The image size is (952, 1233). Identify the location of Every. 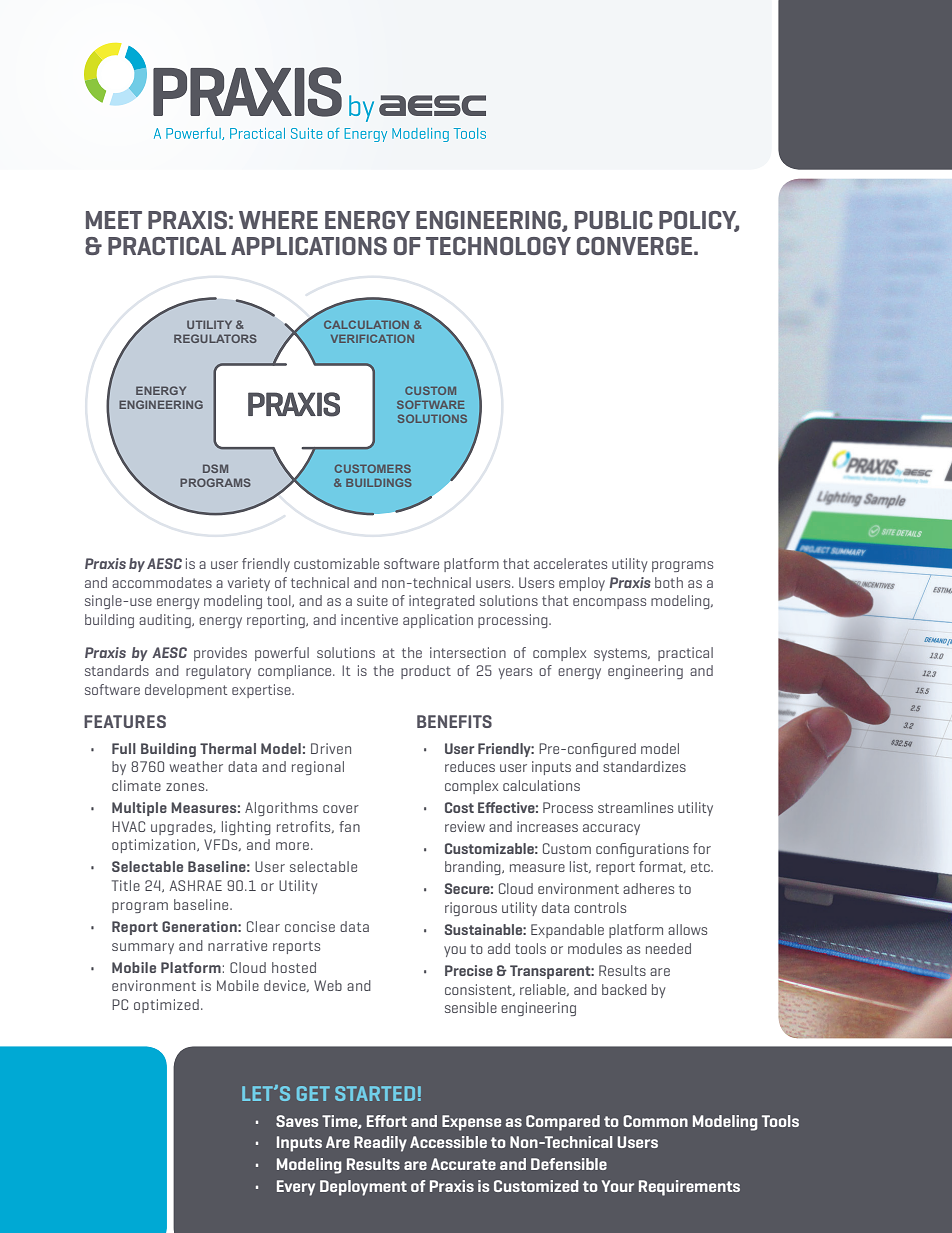
(296, 1188).
